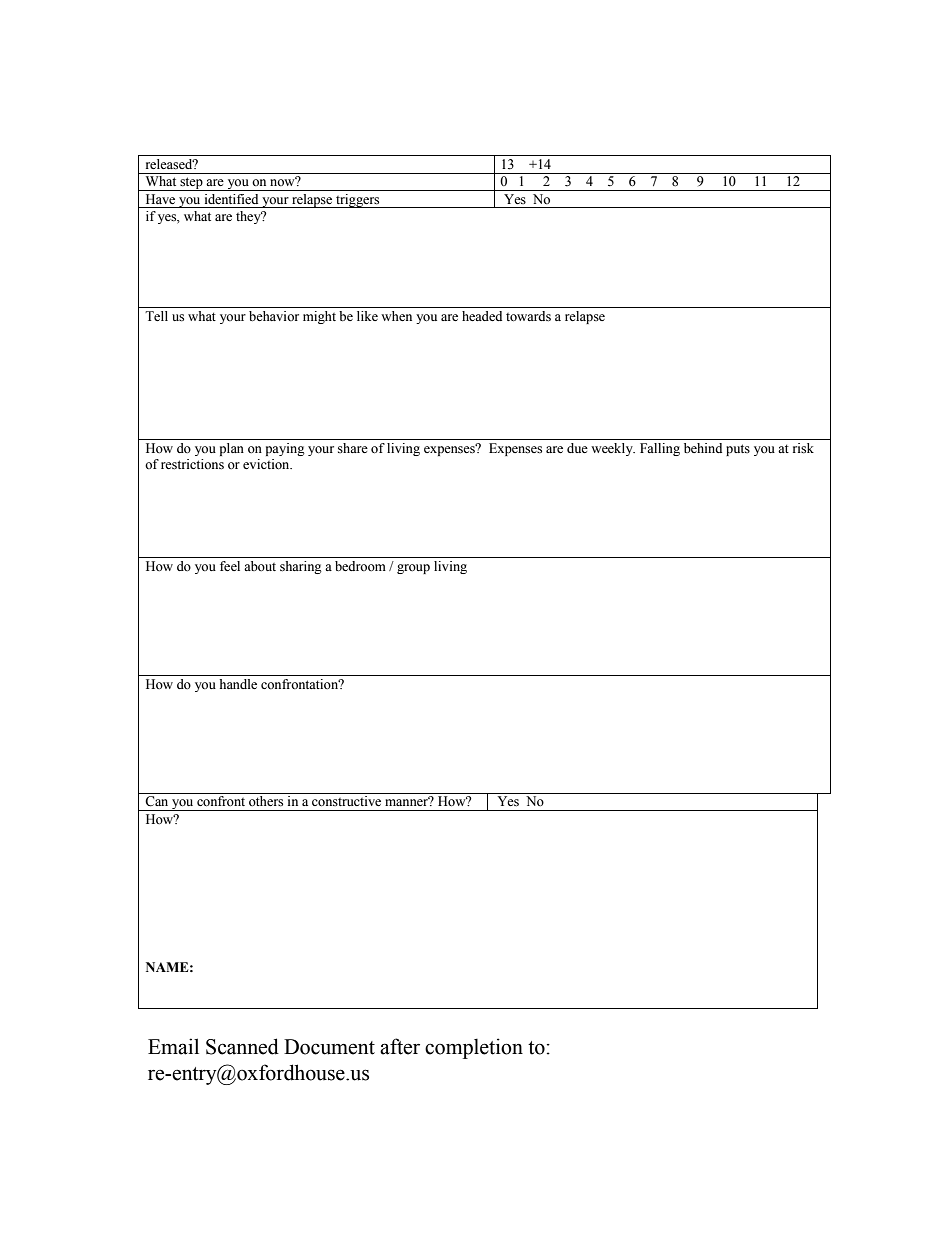 Image resolution: width=952 pixels, height=1233 pixels. Describe the element at coordinates (413, 569) in the document. I see `group` at that location.
